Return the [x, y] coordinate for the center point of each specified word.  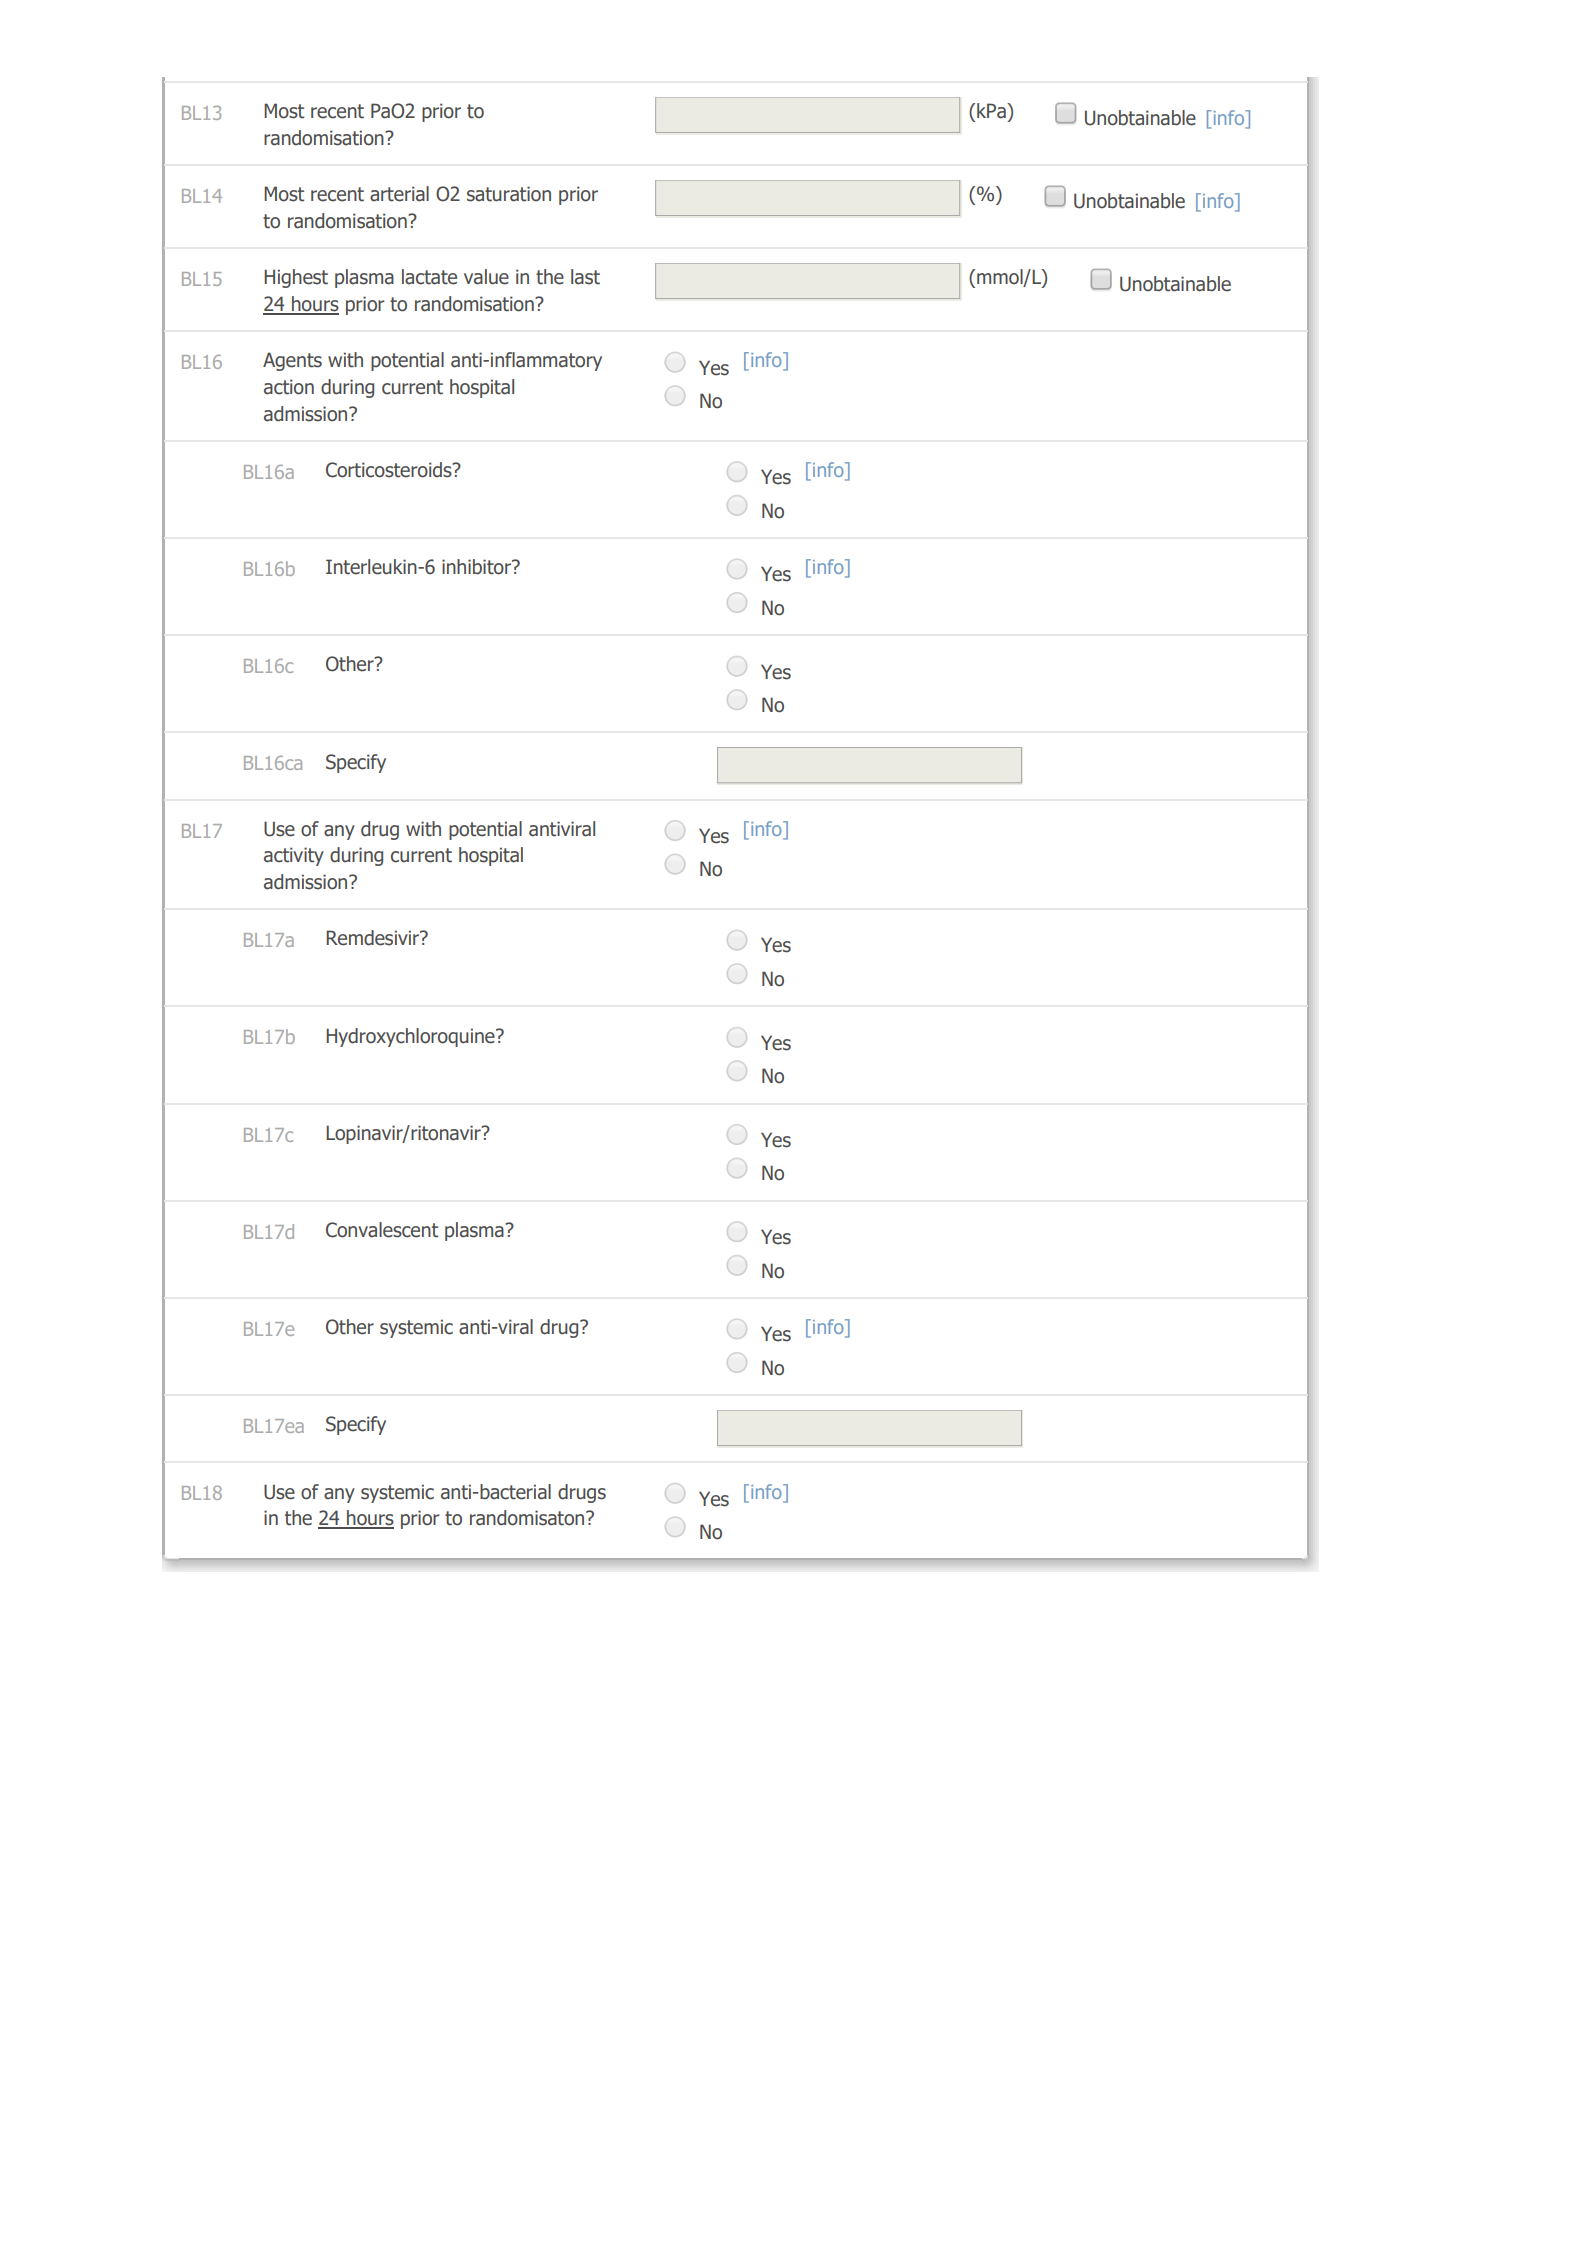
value [486, 277]
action [289, 387]
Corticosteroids [390, 470]
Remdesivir [374, 938]
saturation [509, 194]
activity [294, 856]
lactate [429, 277]
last [585, 277]
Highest [296, 278]
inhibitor [477, 567]
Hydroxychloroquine [411, 1037]
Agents [292, 361]
